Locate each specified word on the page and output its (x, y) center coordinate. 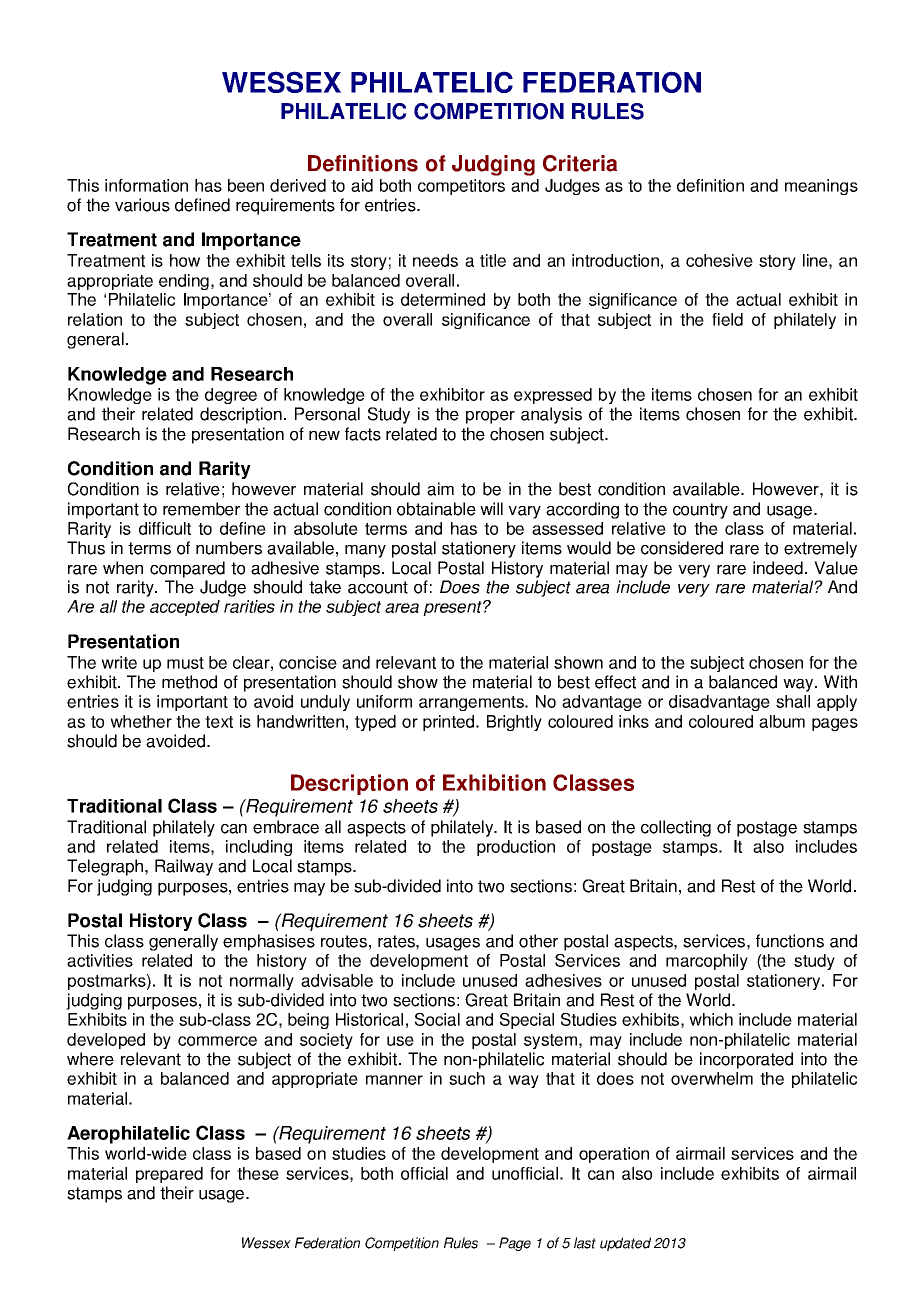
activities (100, 960)
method (189, 682)
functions (790, 941)
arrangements (472, 703)
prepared (169, 1175)
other (538, 941)
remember (201, 509)
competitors (461, 187)
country (700, 511)
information (146, 185)
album (782, 721)
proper (490, 417)
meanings (821, 187)
